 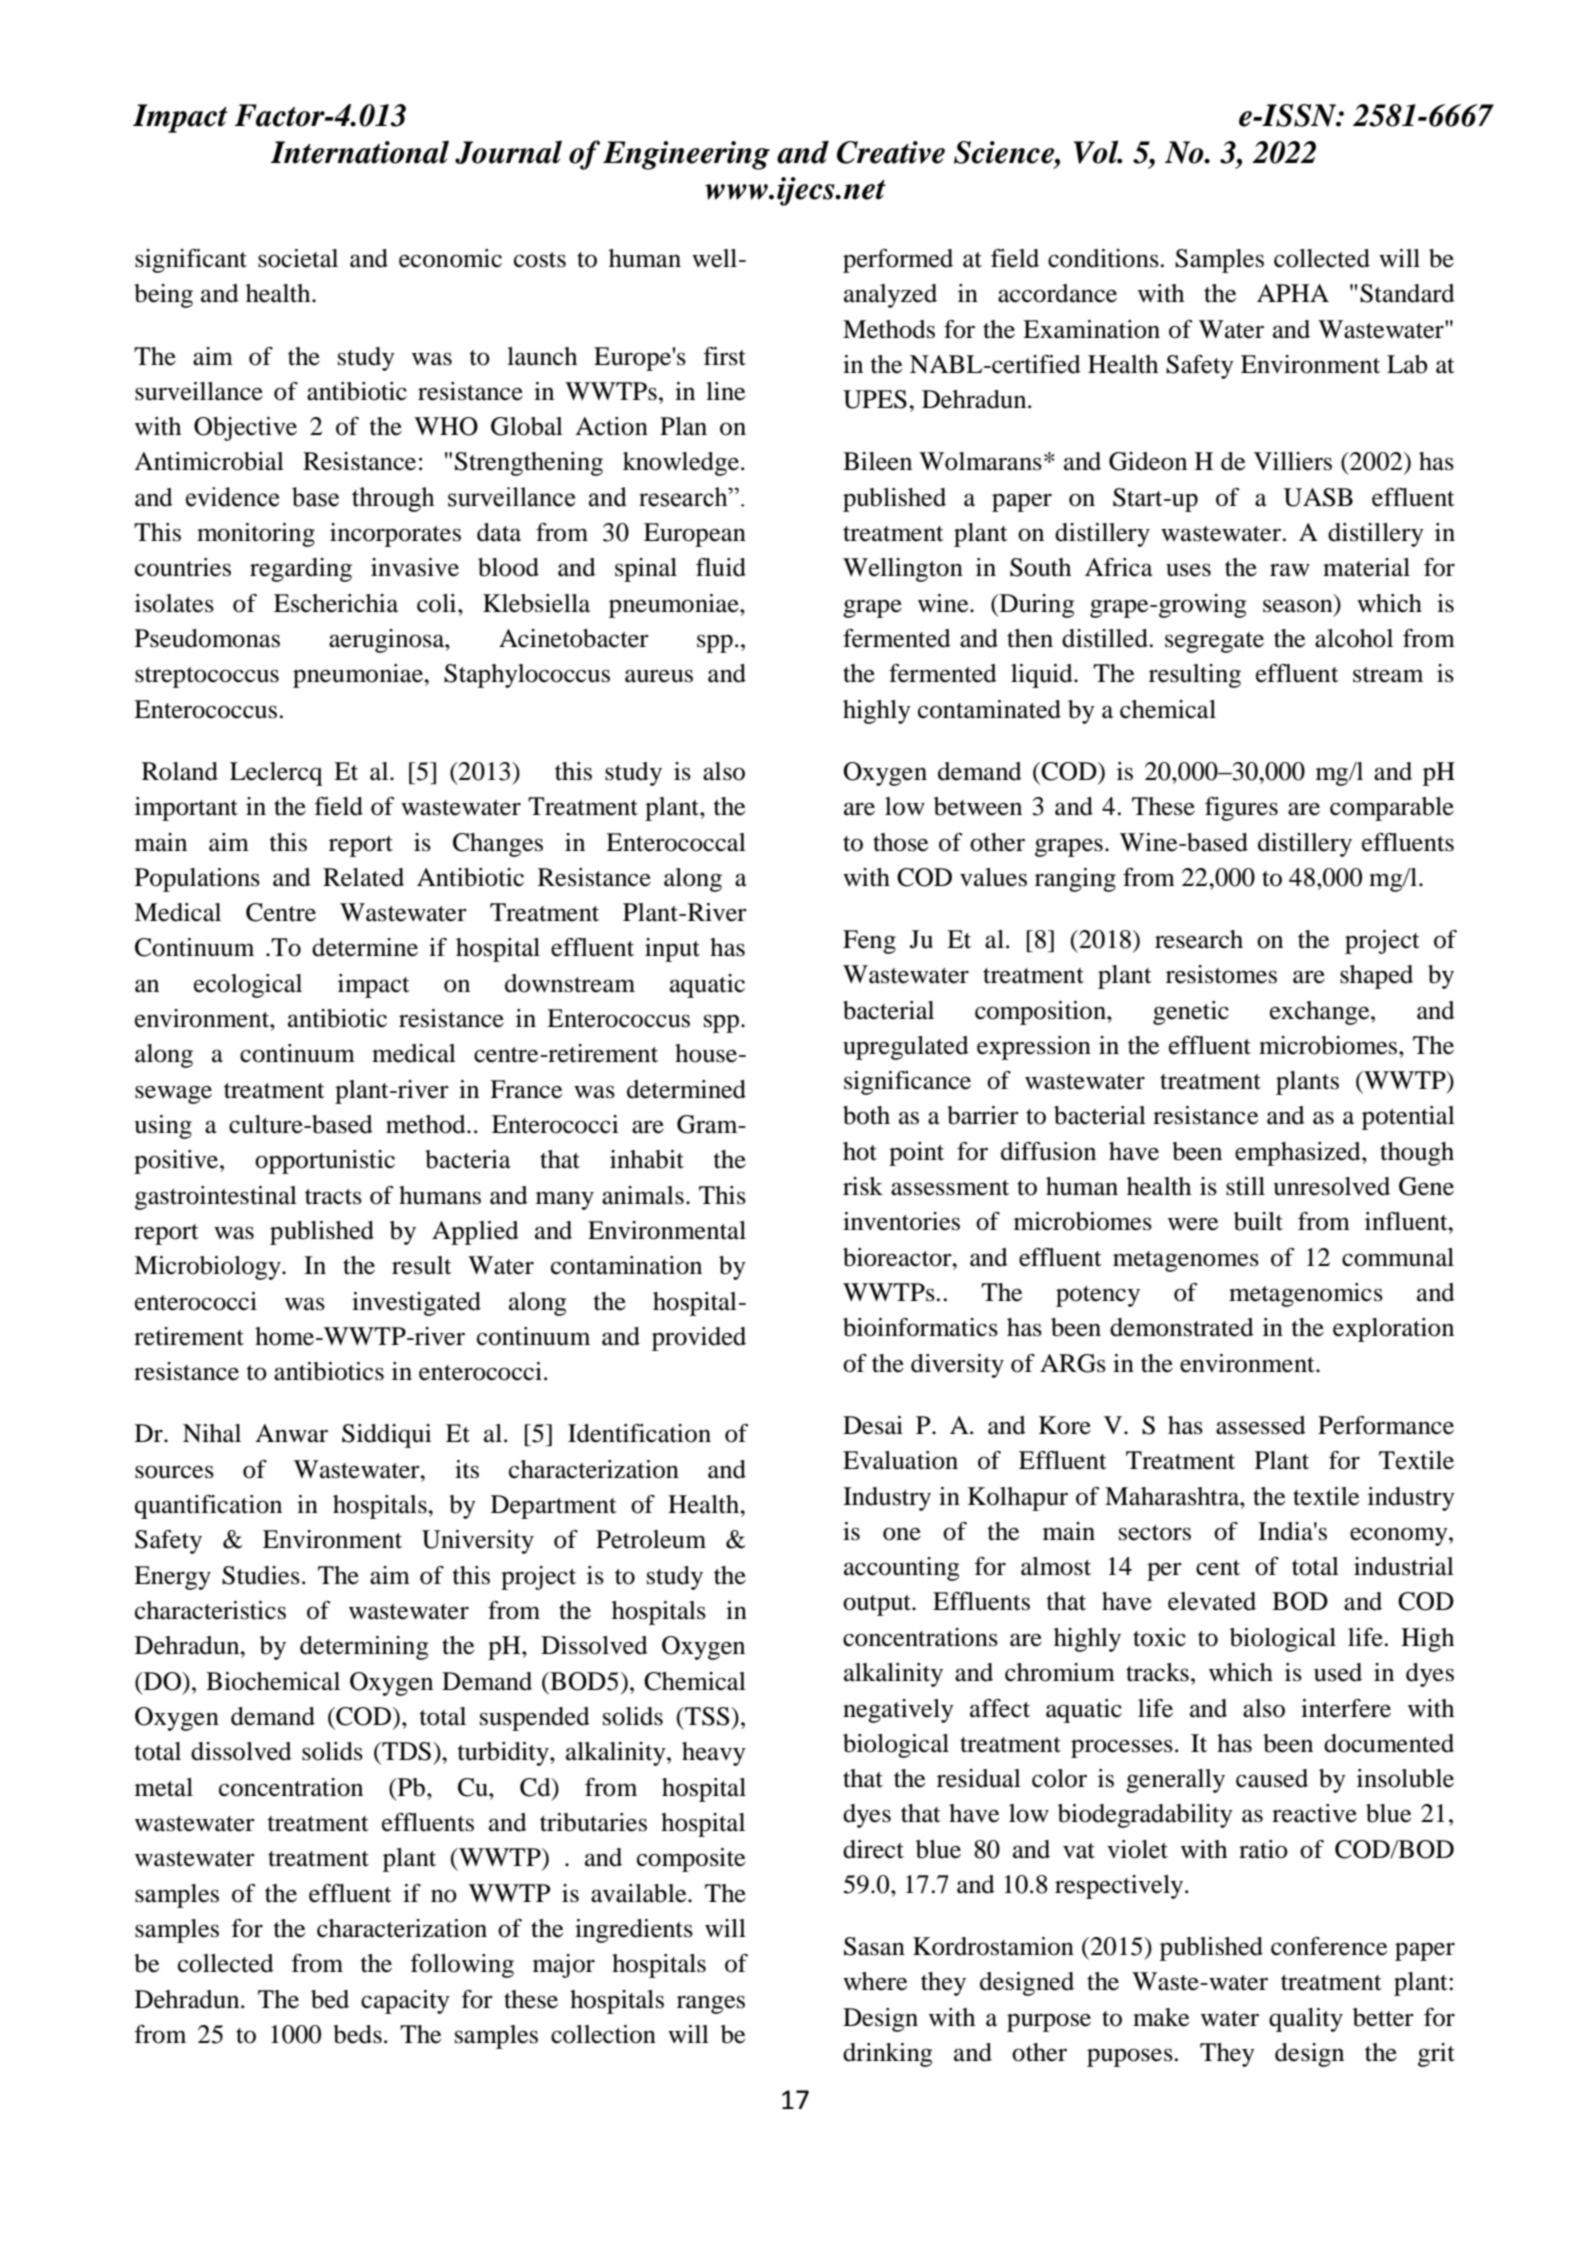 I want to click on emphasized, so click(x=1299, y=1154).
